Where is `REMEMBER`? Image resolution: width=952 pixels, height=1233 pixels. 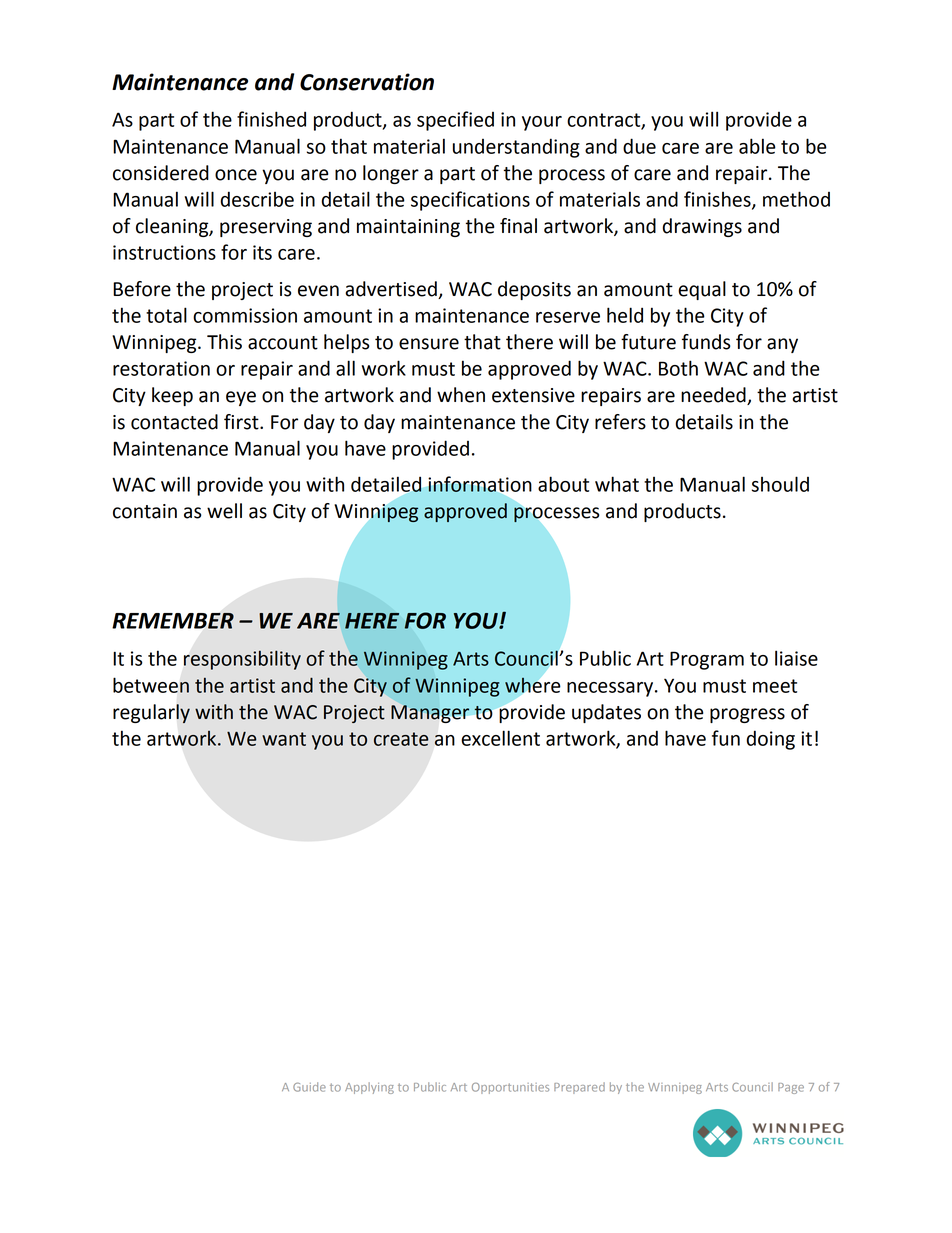
REMEMBER is located at coordinates (173, 620).
